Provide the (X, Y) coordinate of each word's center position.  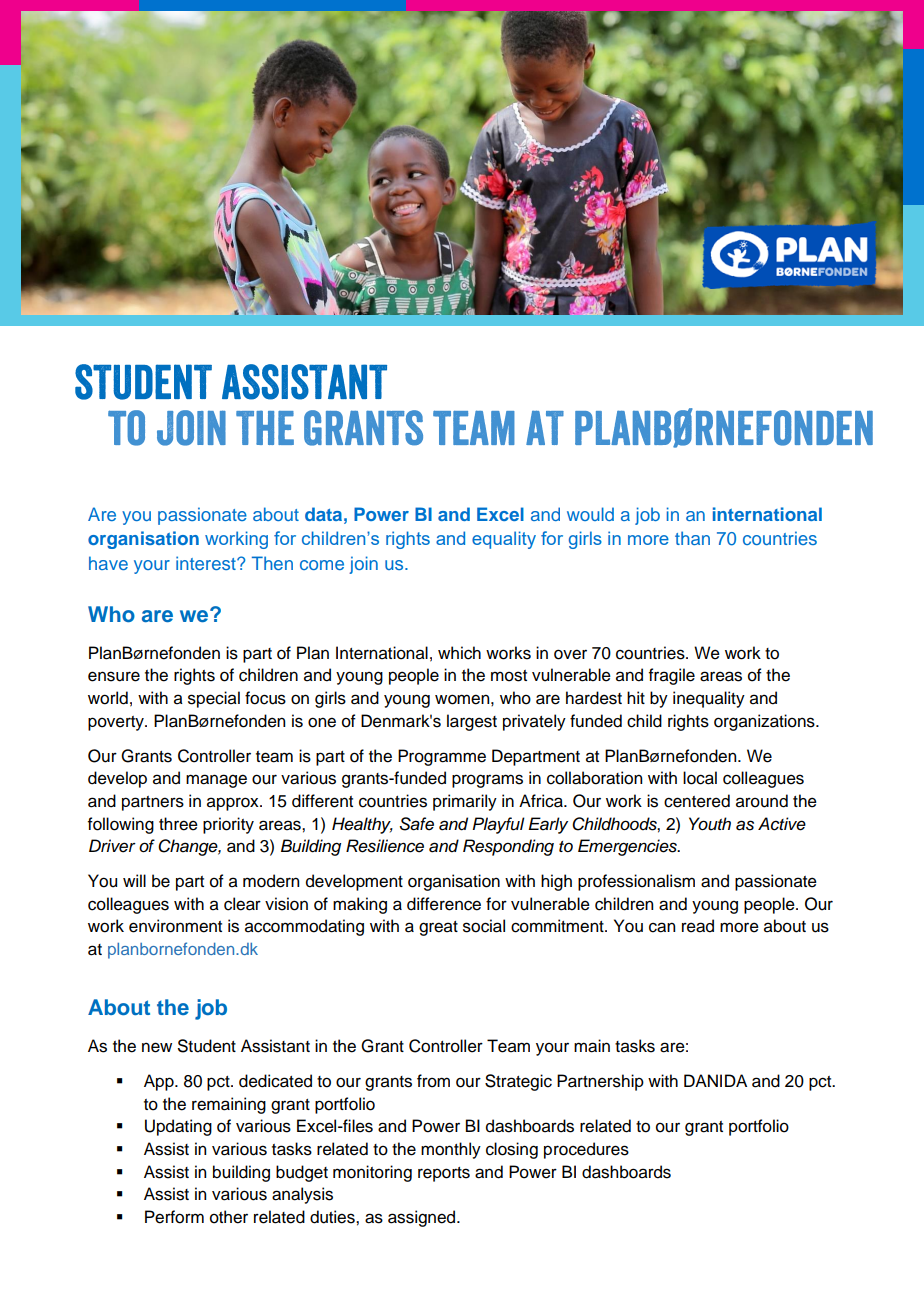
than (692, 538)
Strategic (518, 1082)
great (438, 928)
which (459, 653)
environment (175, 926)
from (433, 1081)
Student (207, 1046)
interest (207, 563)
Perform (174, 1217)
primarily (465, 802)
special (214, 699)
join (363, 565)
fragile (672, 676)
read (698, 926)
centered (697, 801)
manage (216, 781)
